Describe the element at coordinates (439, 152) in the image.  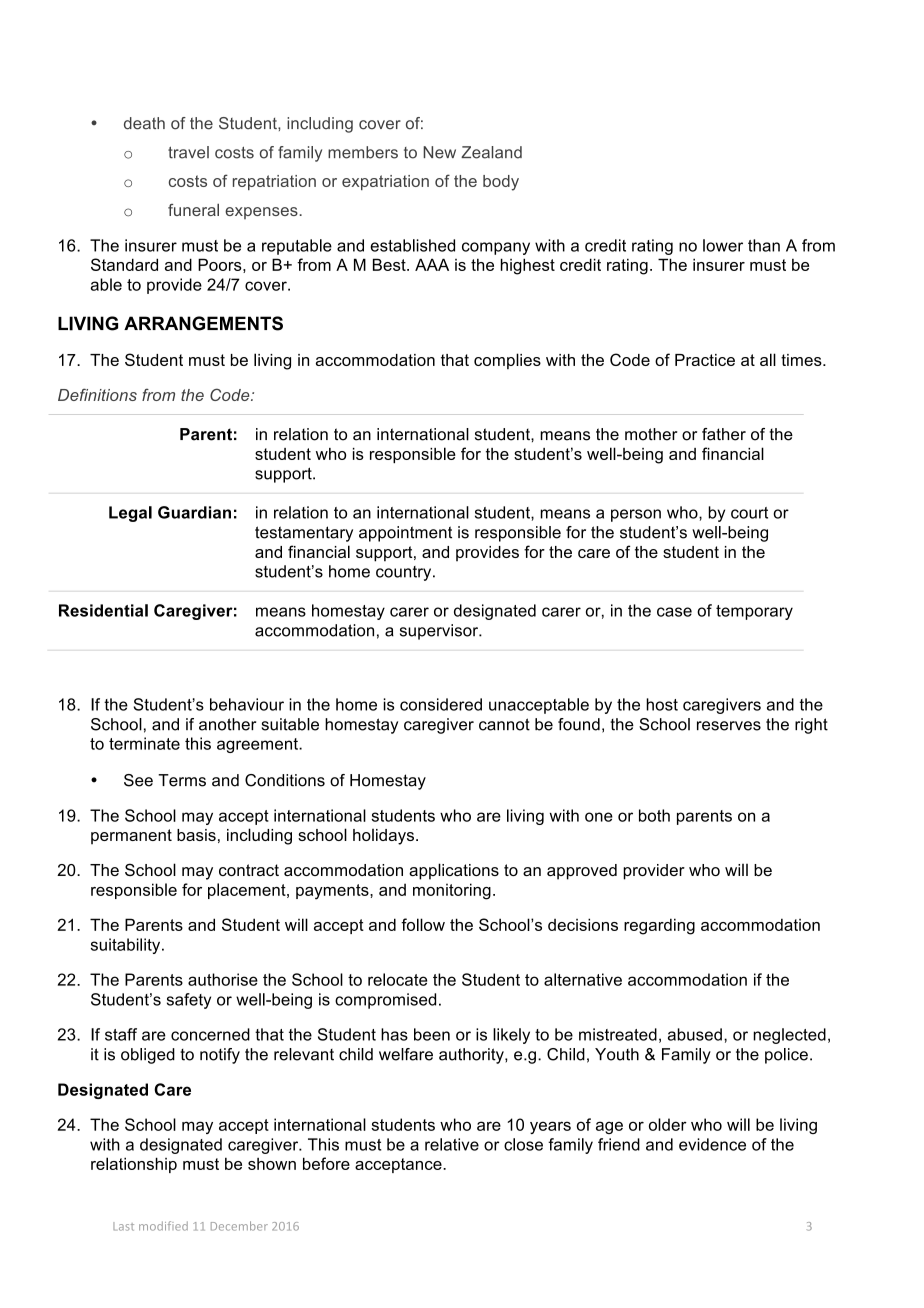
I see `New` at that location.
